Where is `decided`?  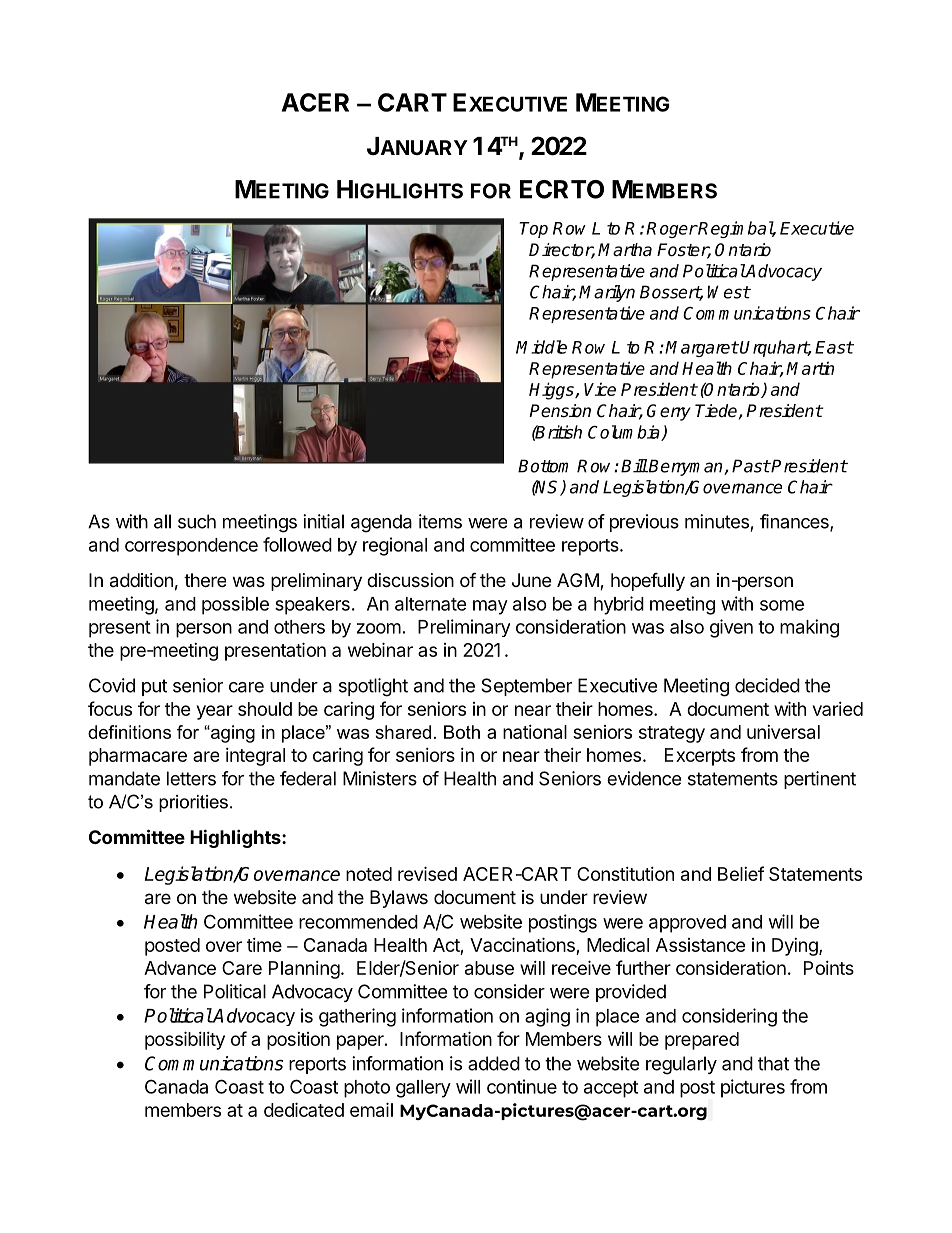 decided is located at coordinates (767, 685).
